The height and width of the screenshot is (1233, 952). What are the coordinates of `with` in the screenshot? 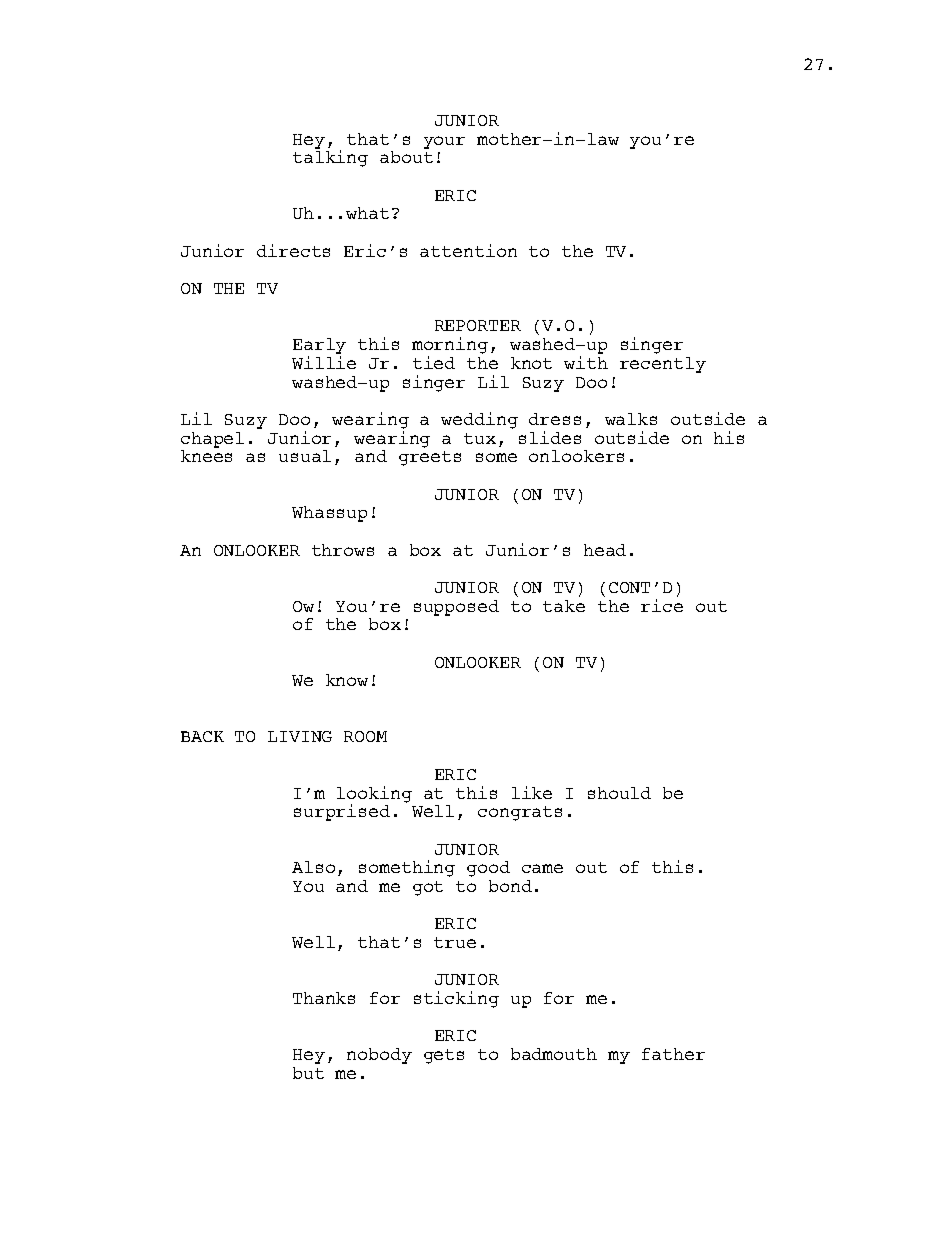 It's located at (586, 362).
